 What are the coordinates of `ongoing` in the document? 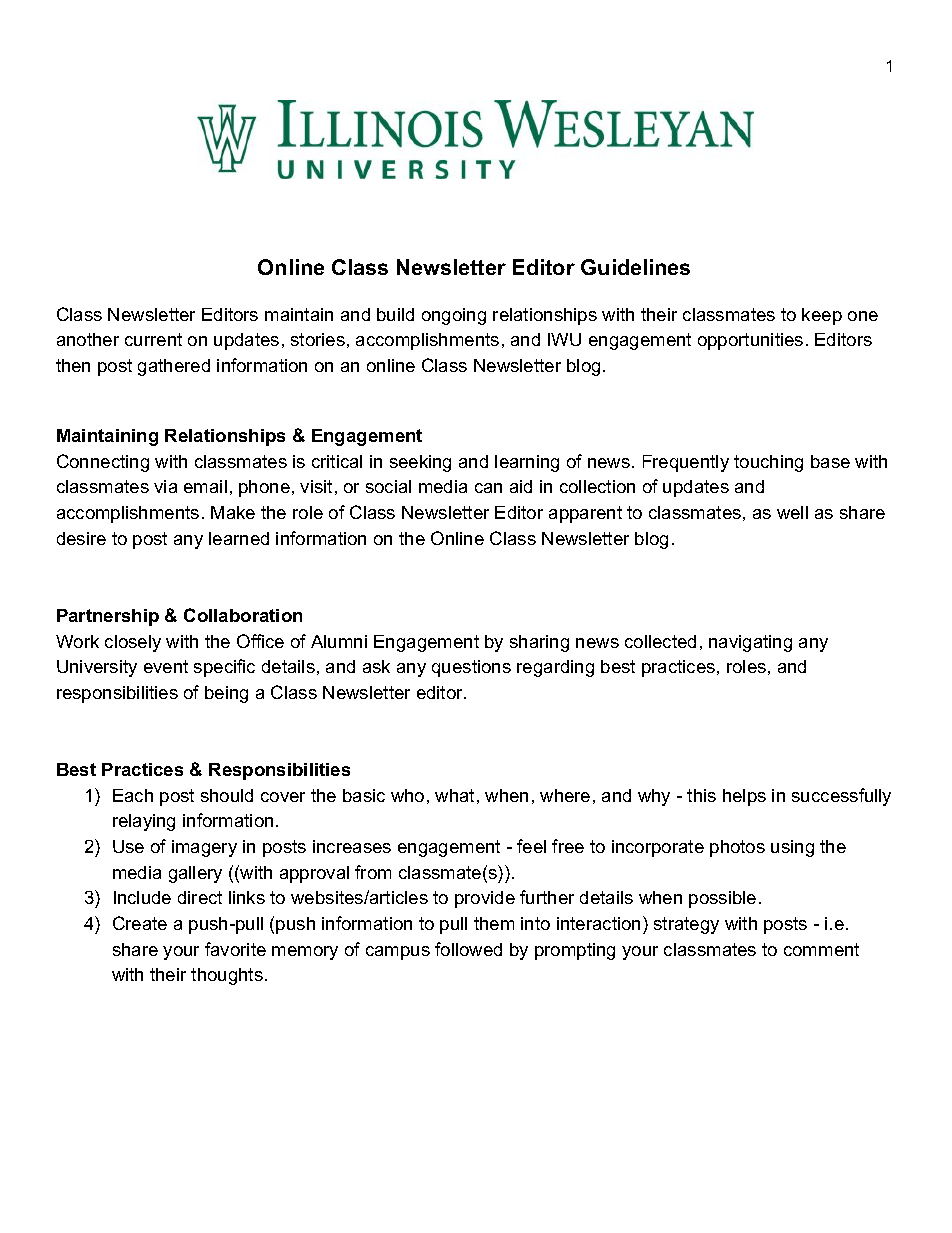 It's located at (454, 316).
